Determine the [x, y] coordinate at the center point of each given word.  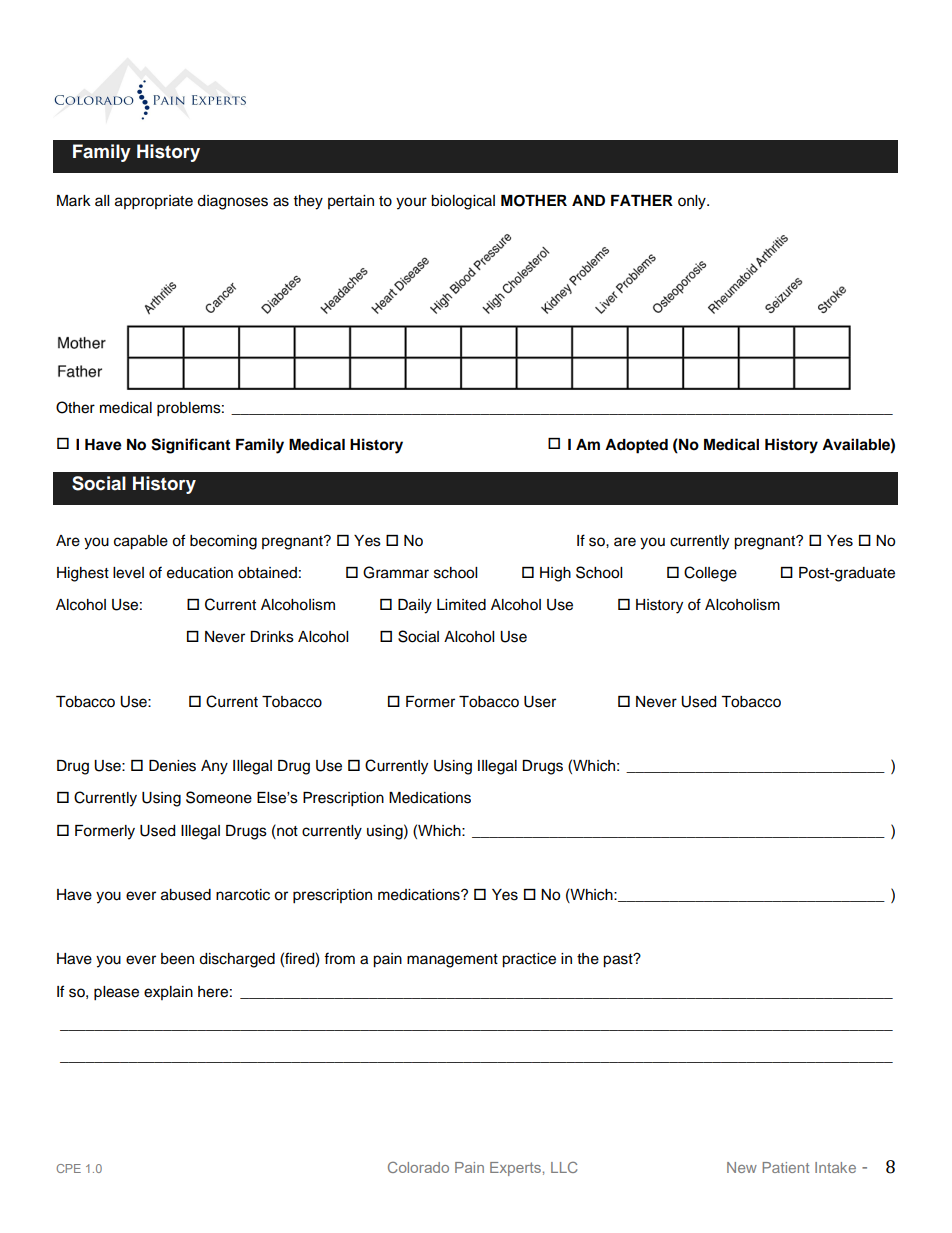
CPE [68, 1168]
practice [529, 960]
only [693, 202]
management [452, 961]
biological [463, 202]
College [710, 574]
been [177, 959]
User [540, 702]
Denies [172, 766]
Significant [190, 446]
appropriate [154, 202]
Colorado [418, 1167]
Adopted [636, 446]
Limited [461, 605]
